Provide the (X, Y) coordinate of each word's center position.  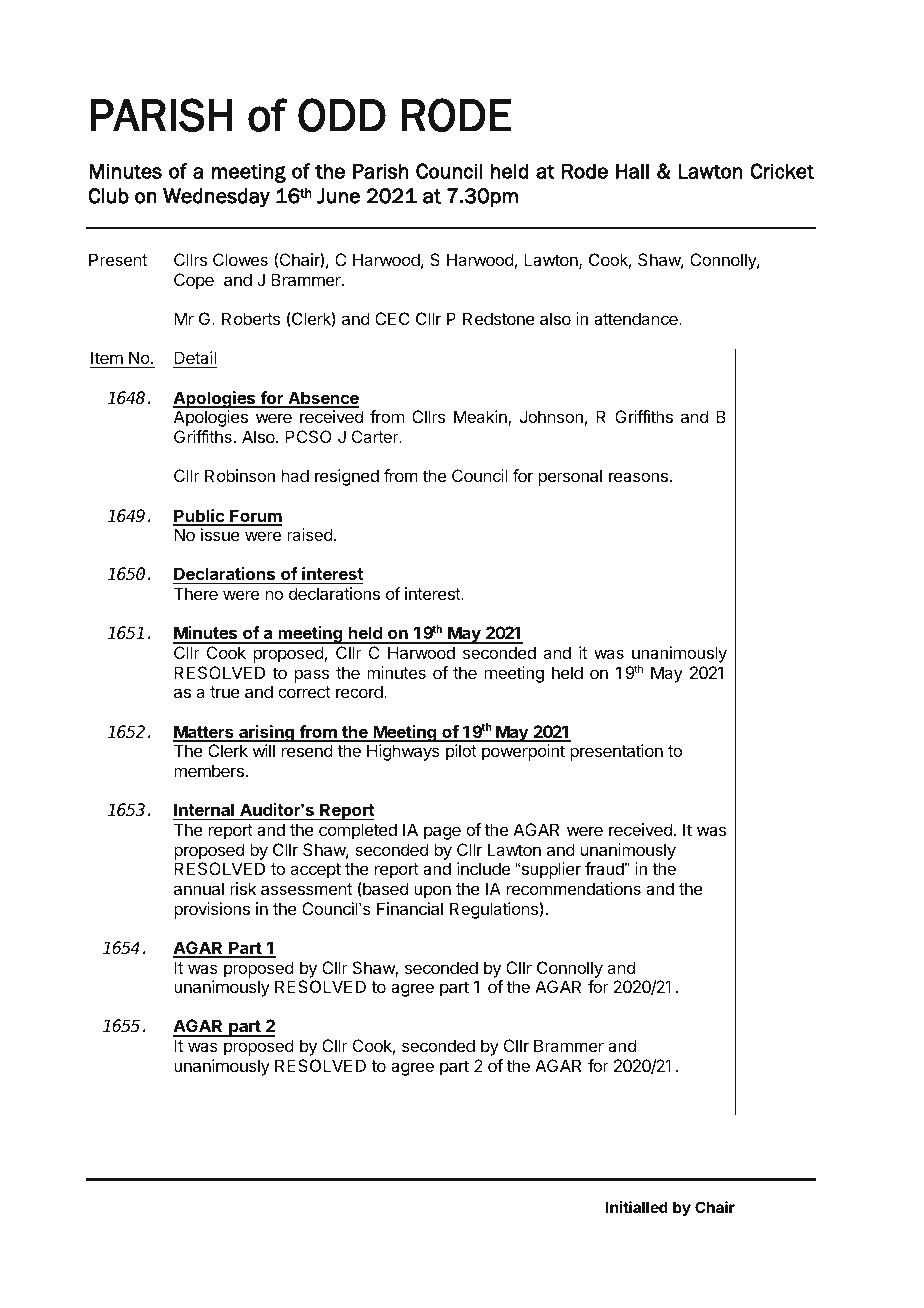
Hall (632, 171)
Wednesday (216, 197)
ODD (342, 115)
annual (199, 888)
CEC (392, 318)
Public (200, 517)
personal (570, 477)
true (225, 692)
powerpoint (523, 752)
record (360, 691)
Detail (195, 357)
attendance (637, 318)
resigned (347, 477)
